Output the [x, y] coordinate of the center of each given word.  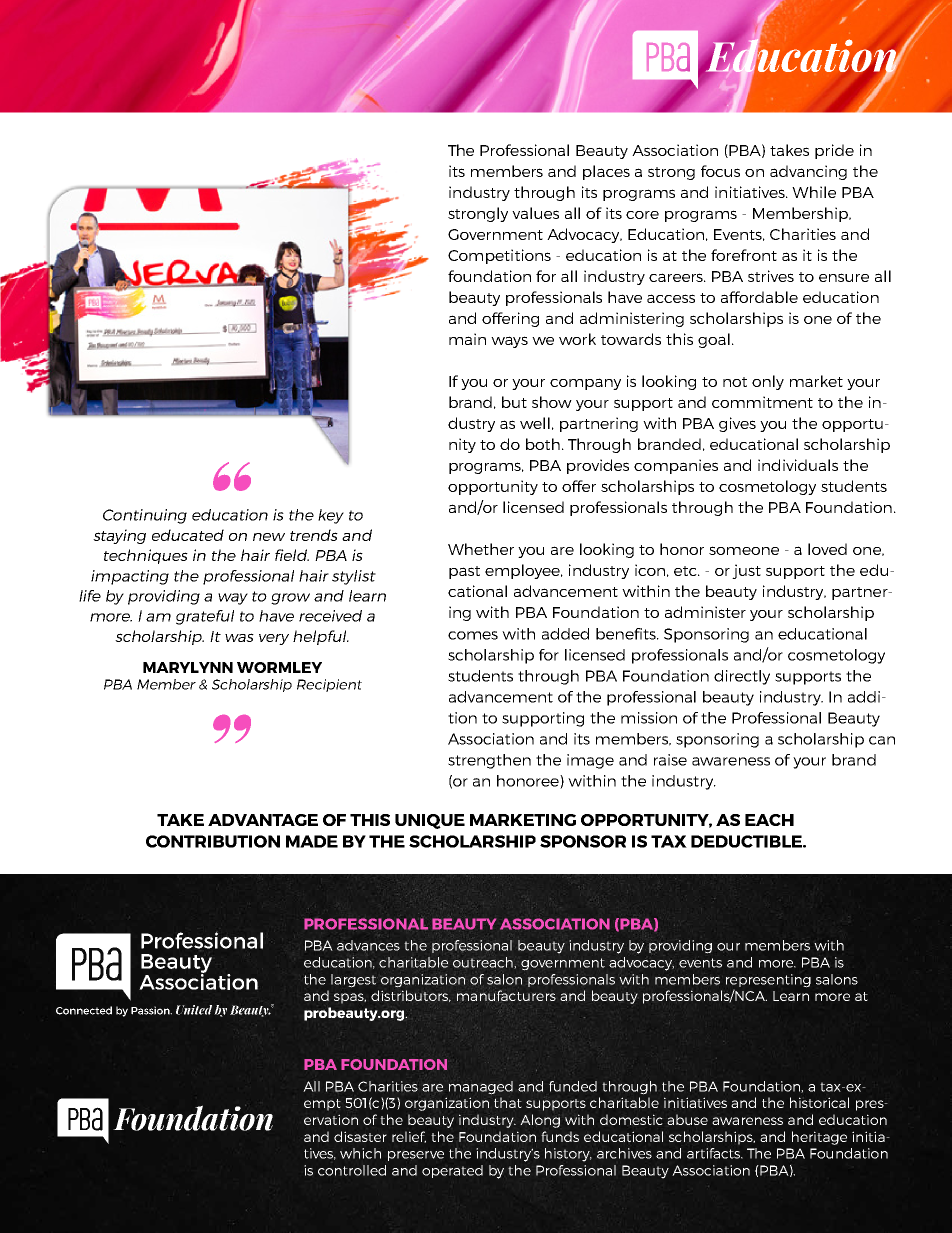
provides [598, 466]
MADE [312, 841]
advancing [808, 172]
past [464, 572]
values [535, 213]
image [590, 761]
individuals [798, 465]
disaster [360, 1136]
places [606, 172]
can [882, 740]
